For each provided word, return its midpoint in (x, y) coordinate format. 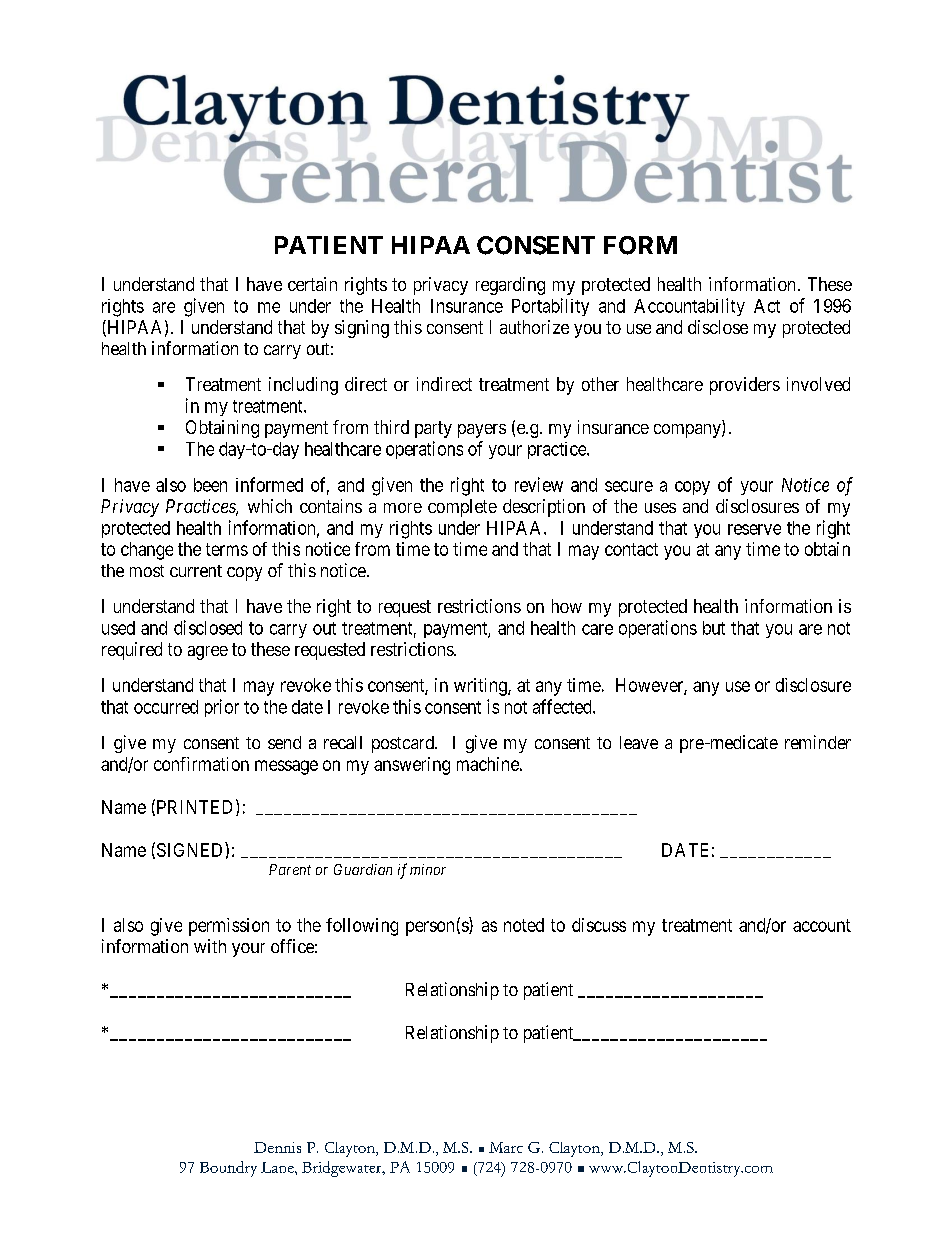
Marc (506, 1147)
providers (745, 386)
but (714, 628)
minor (428, 869)
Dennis (277, 1147)
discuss (599, 925)
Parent (290, 869)
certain (312, 284)
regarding (510, 286)
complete (462, 508)
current (196, 571)
